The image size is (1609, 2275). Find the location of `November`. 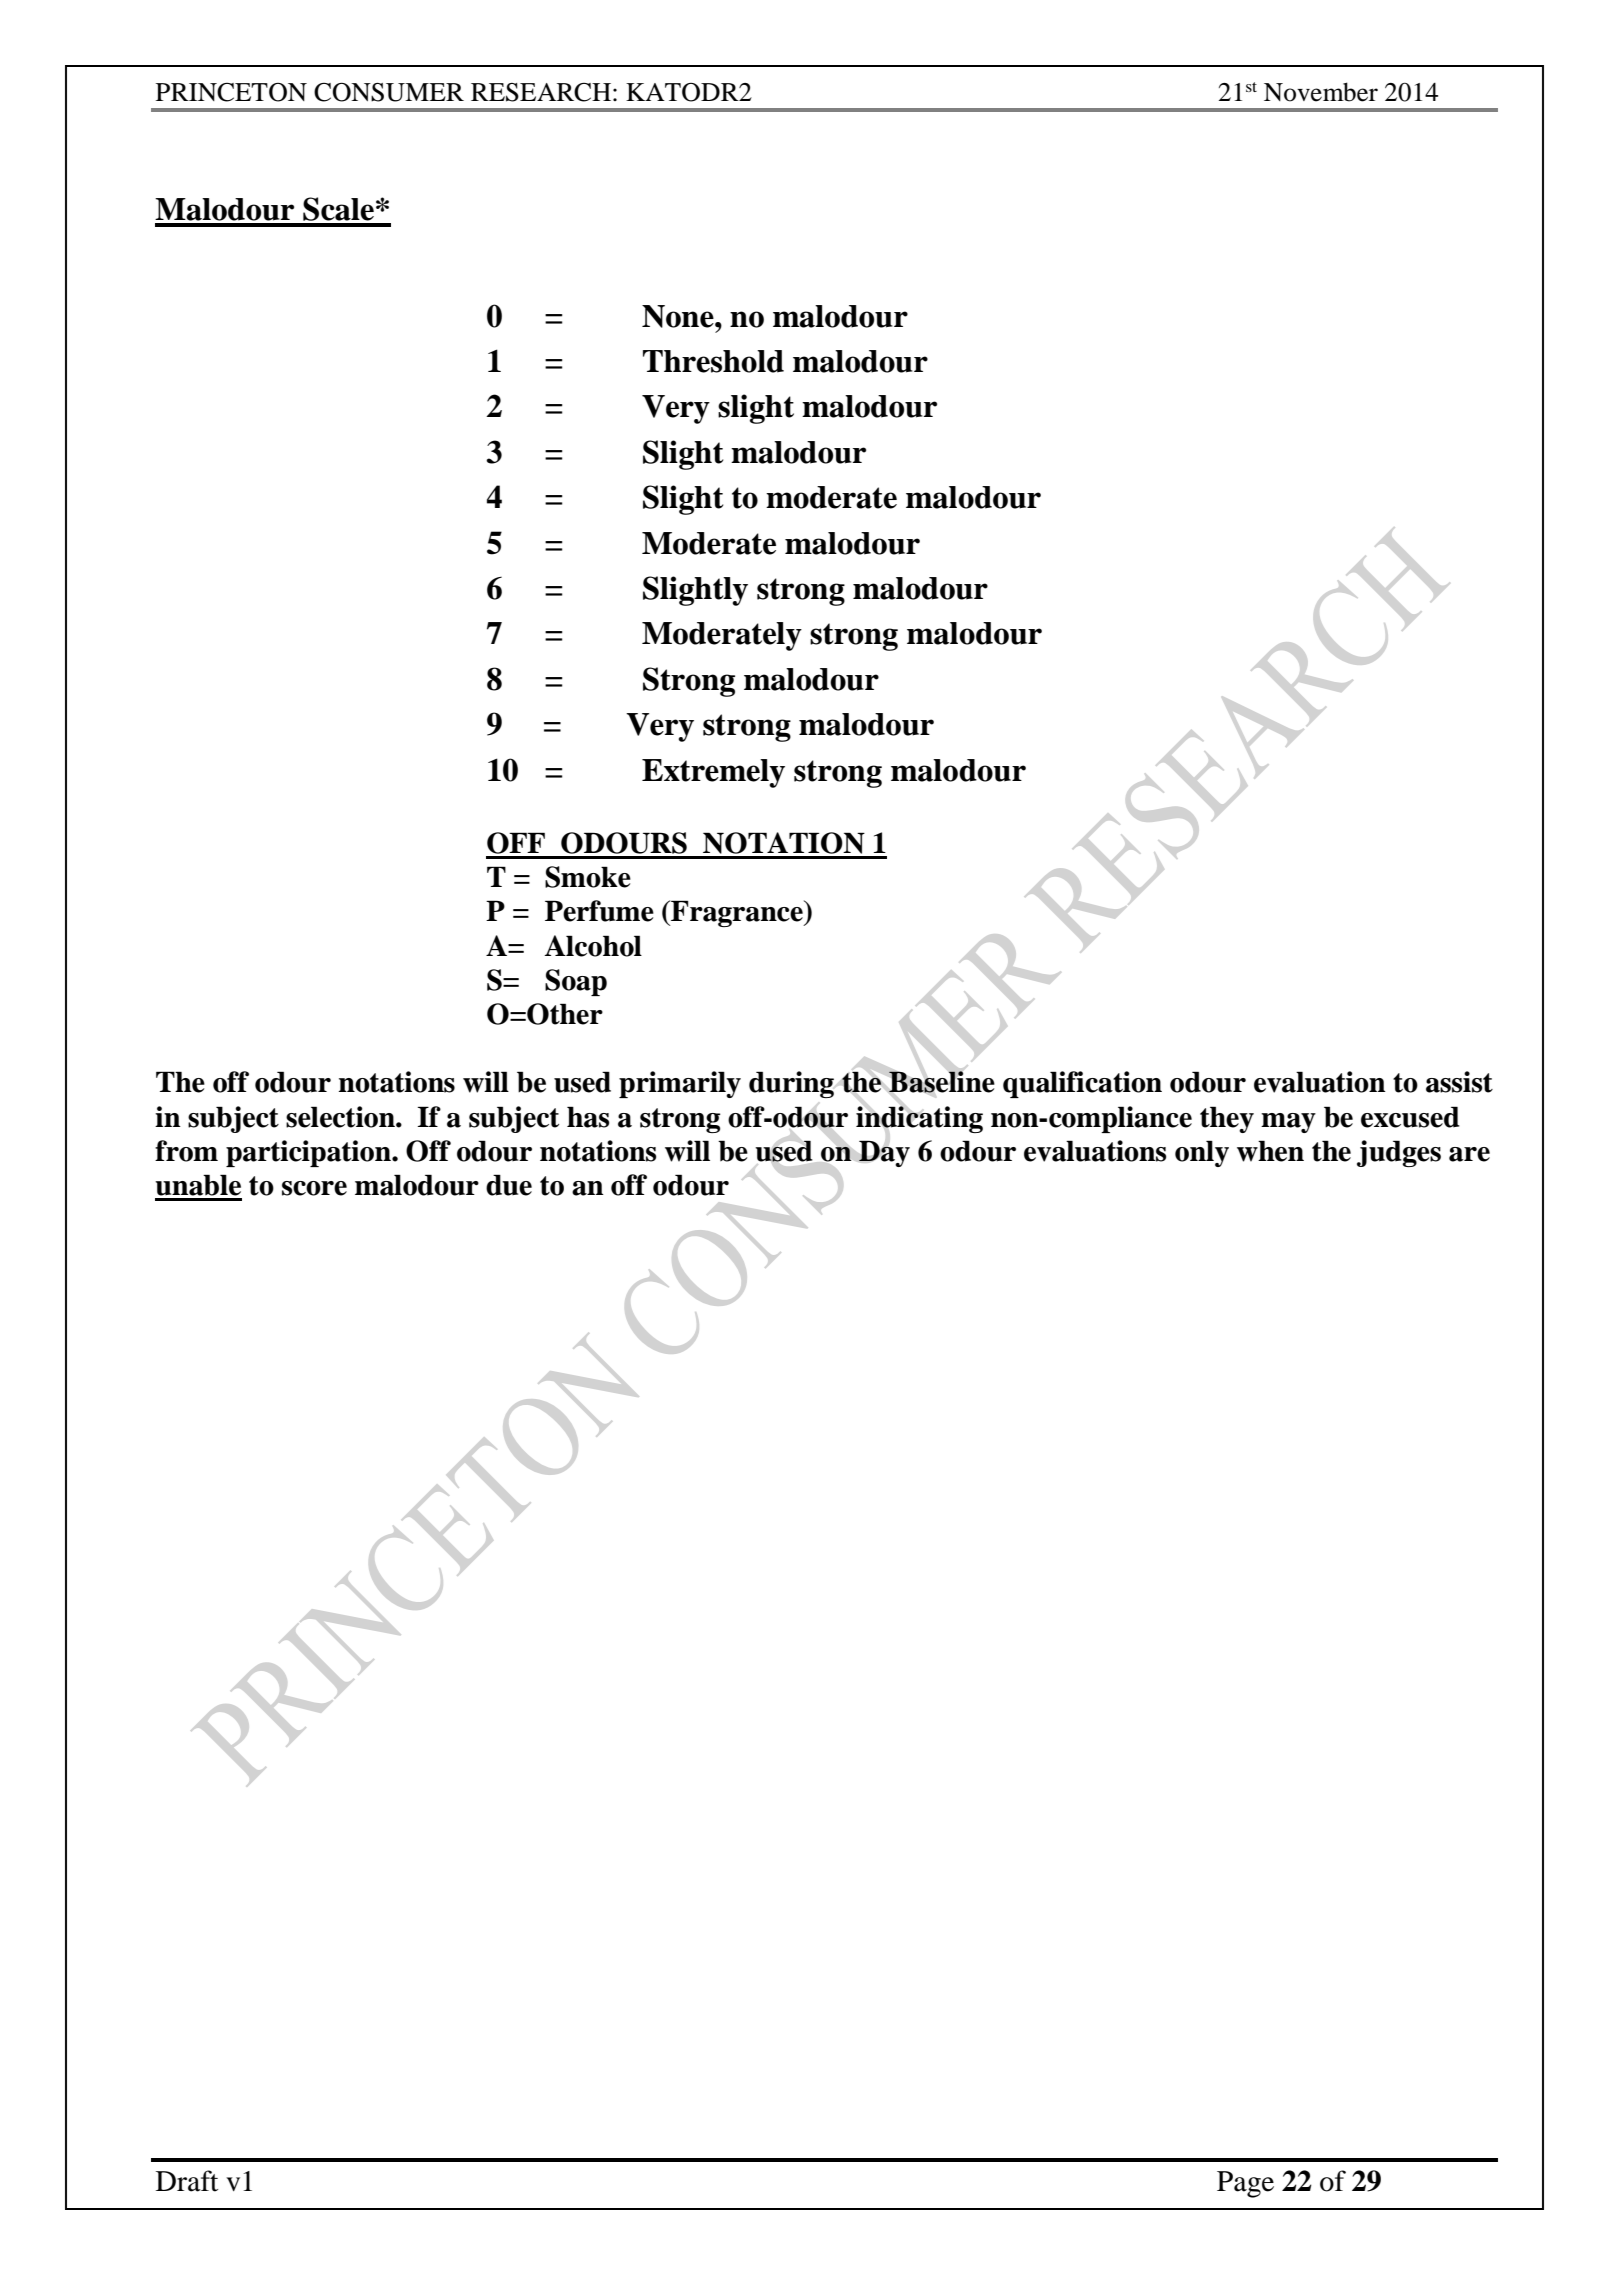

November is located at coordinates (1321, 92).
